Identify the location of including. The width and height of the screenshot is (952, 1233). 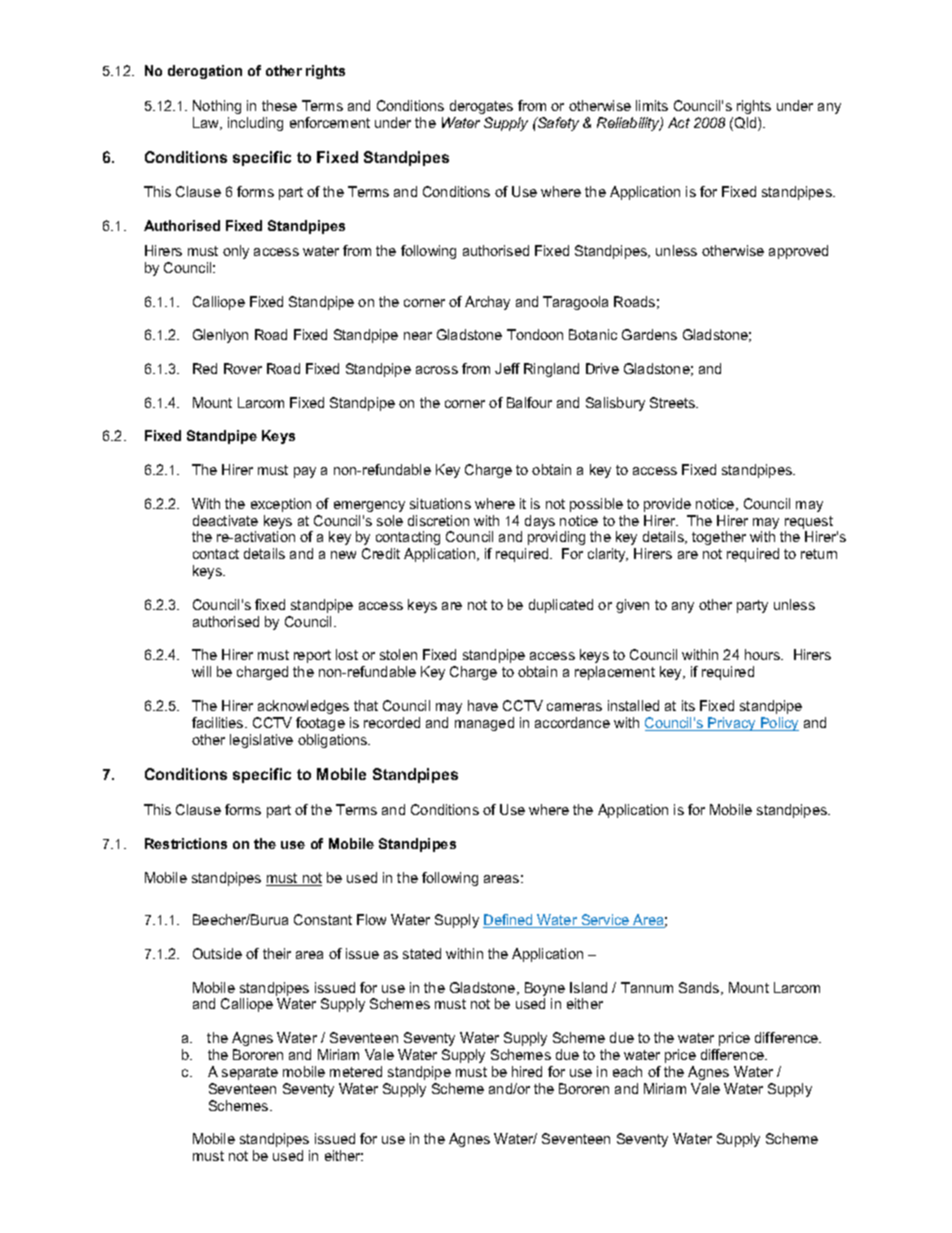
(255, 124).
